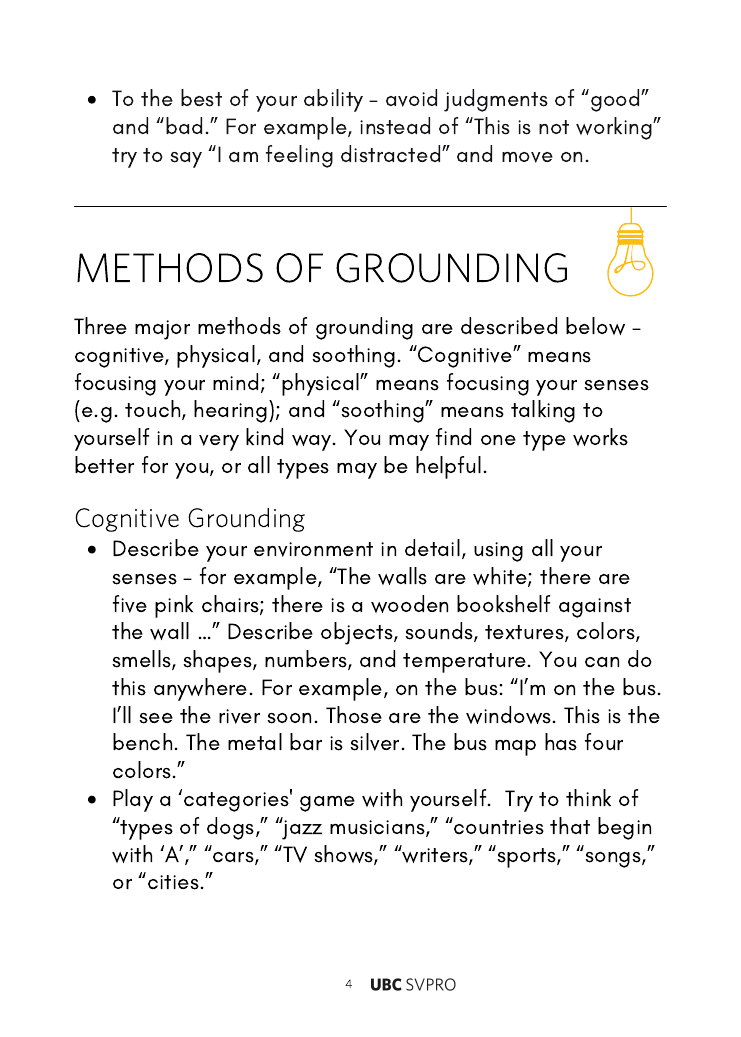  Describe the element at coordinates (313, 443) in the screenshot. I see `way` at that location.
